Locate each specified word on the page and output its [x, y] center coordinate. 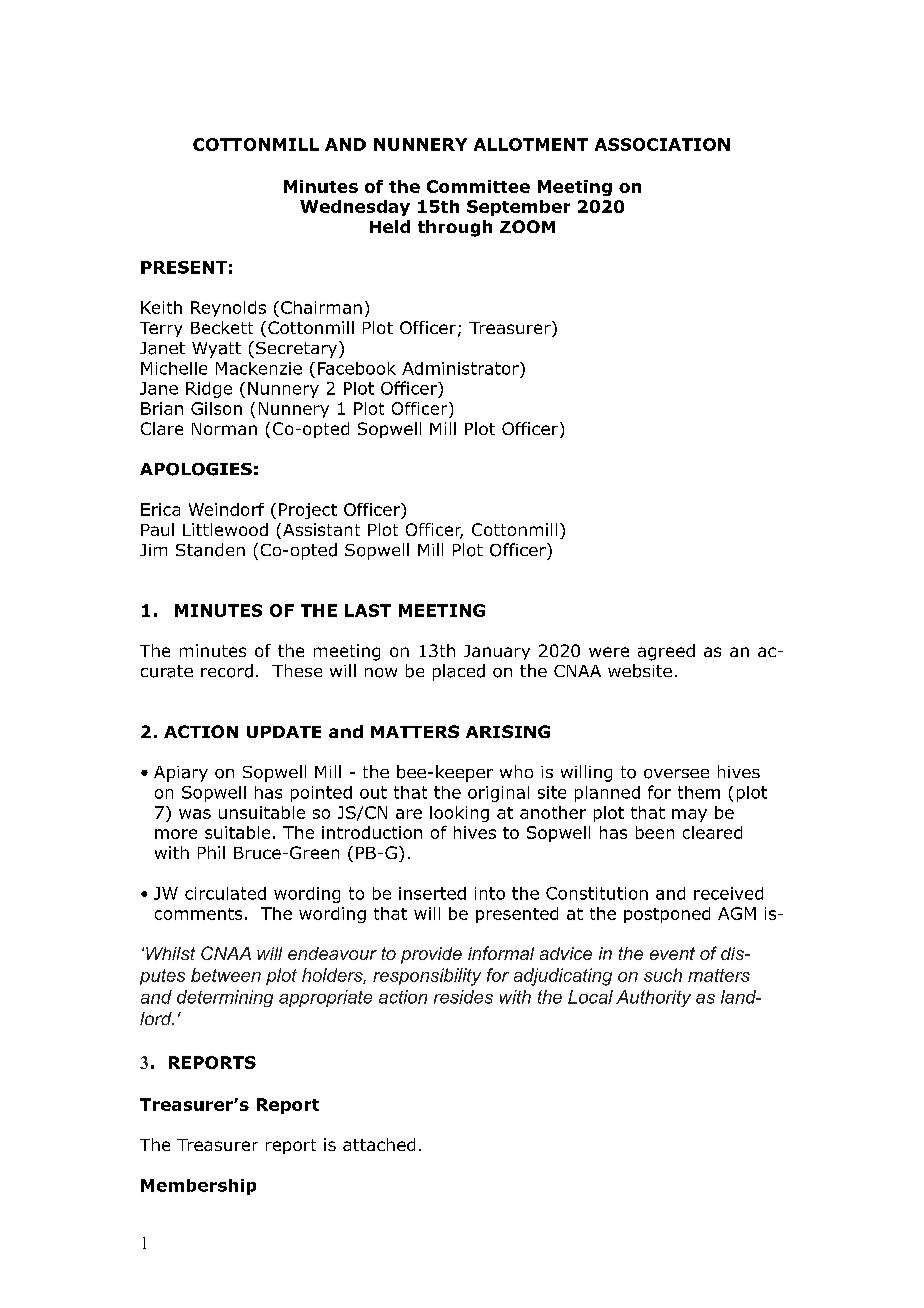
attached [379, 1144]
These [297, 670]
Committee [478, 186]
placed [459, 672]
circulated [225, 893]
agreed [666, 652]
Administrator [461, 368]
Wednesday [355, 208]
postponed [667, 915]
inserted [432, 893]
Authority [653, 998]
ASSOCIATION [662, 144]
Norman [224, 429]
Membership [198, 1187]
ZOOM [527, 226]
